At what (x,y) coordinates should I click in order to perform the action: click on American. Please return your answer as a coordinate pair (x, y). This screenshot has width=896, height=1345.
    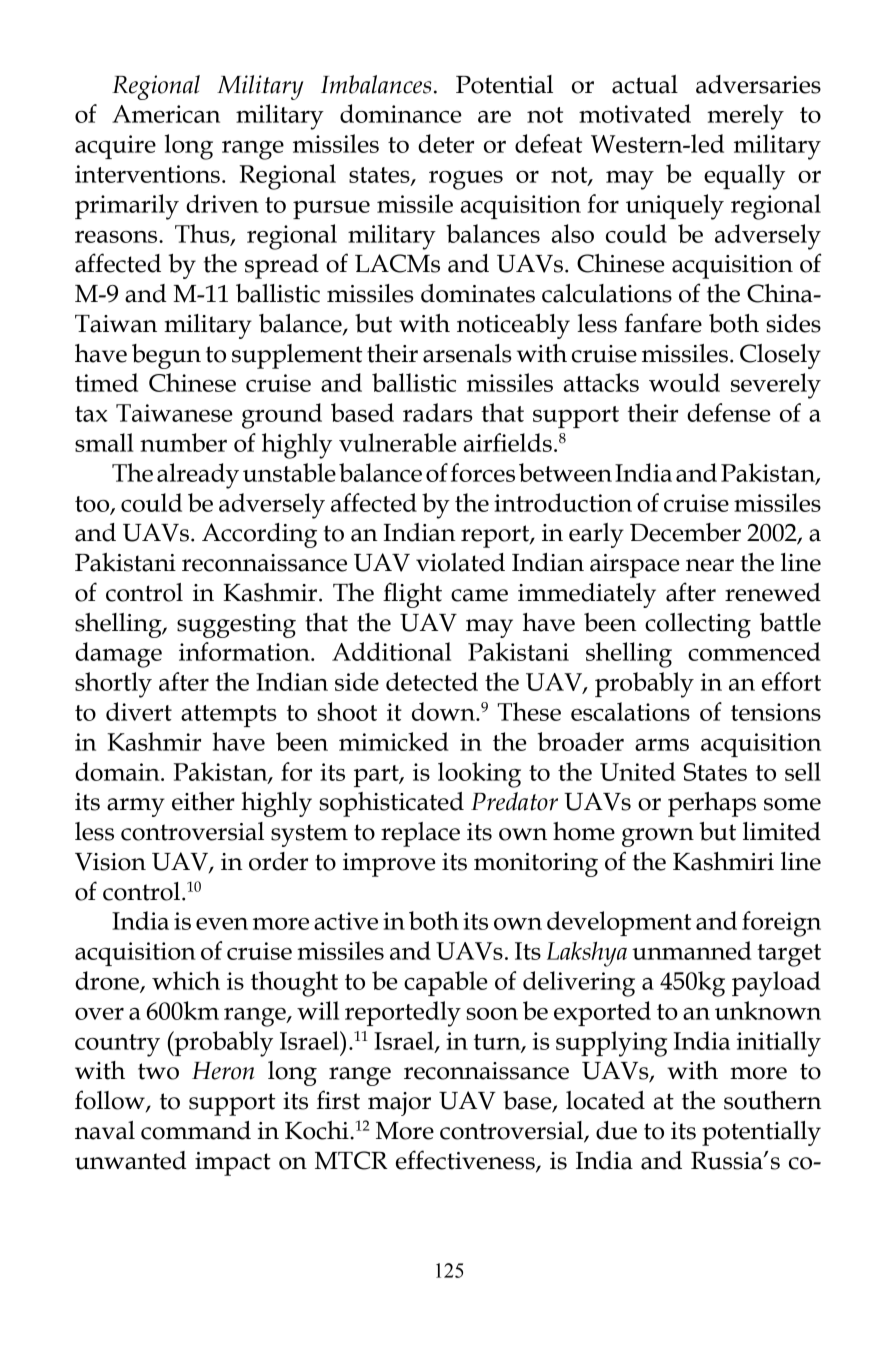
    Looking at the image, I should click on (166, 114).
